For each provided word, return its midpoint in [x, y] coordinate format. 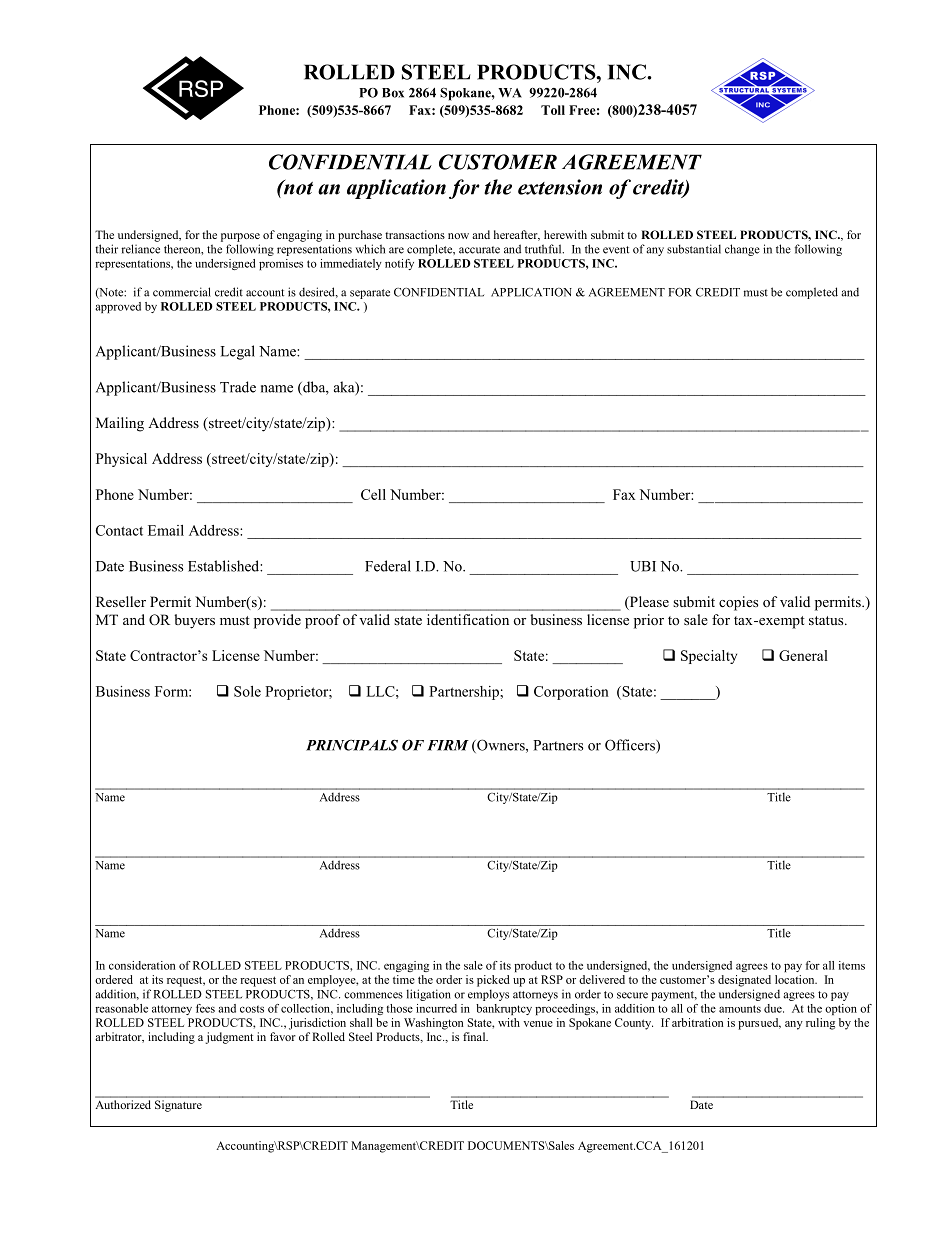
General [803, 655]
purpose [240, 237]
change [742, 250]
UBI [643, 566]
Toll [553, 110]
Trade [238, 387]
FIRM [448, 745]
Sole [247, 691]
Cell [373, 494]
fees [205, 1008]
